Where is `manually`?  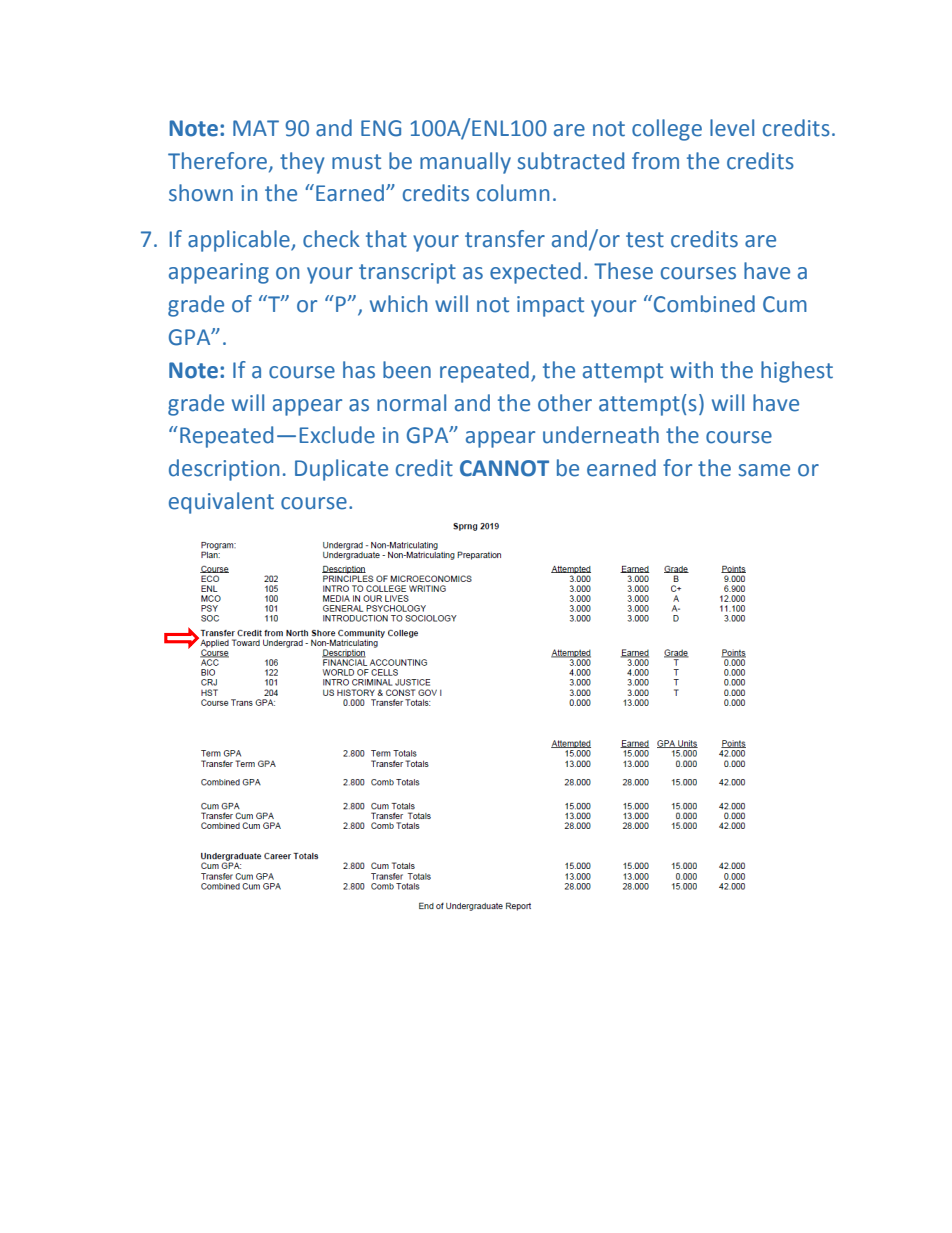
manually is located at coordinates (465, 163).
